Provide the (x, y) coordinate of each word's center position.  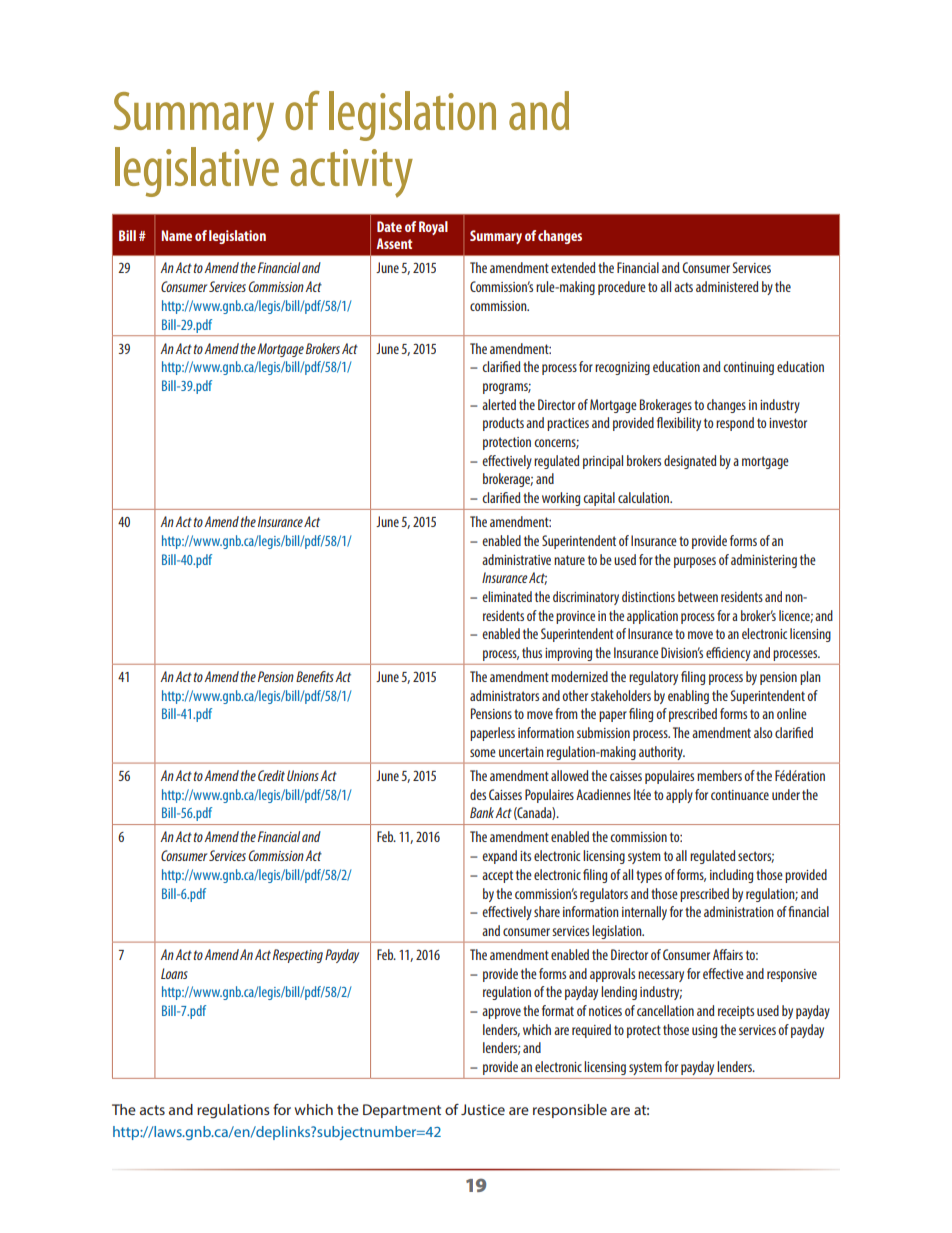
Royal (433, 228)
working (561, 499)
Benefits (315, 676)
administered (727, 286)
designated (690, 462)
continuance (740, 795)
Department (402, 1111)
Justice (483, 1109)
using (704, 1031)
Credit (271, 775)
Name (176, 235)
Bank (483, 812)
